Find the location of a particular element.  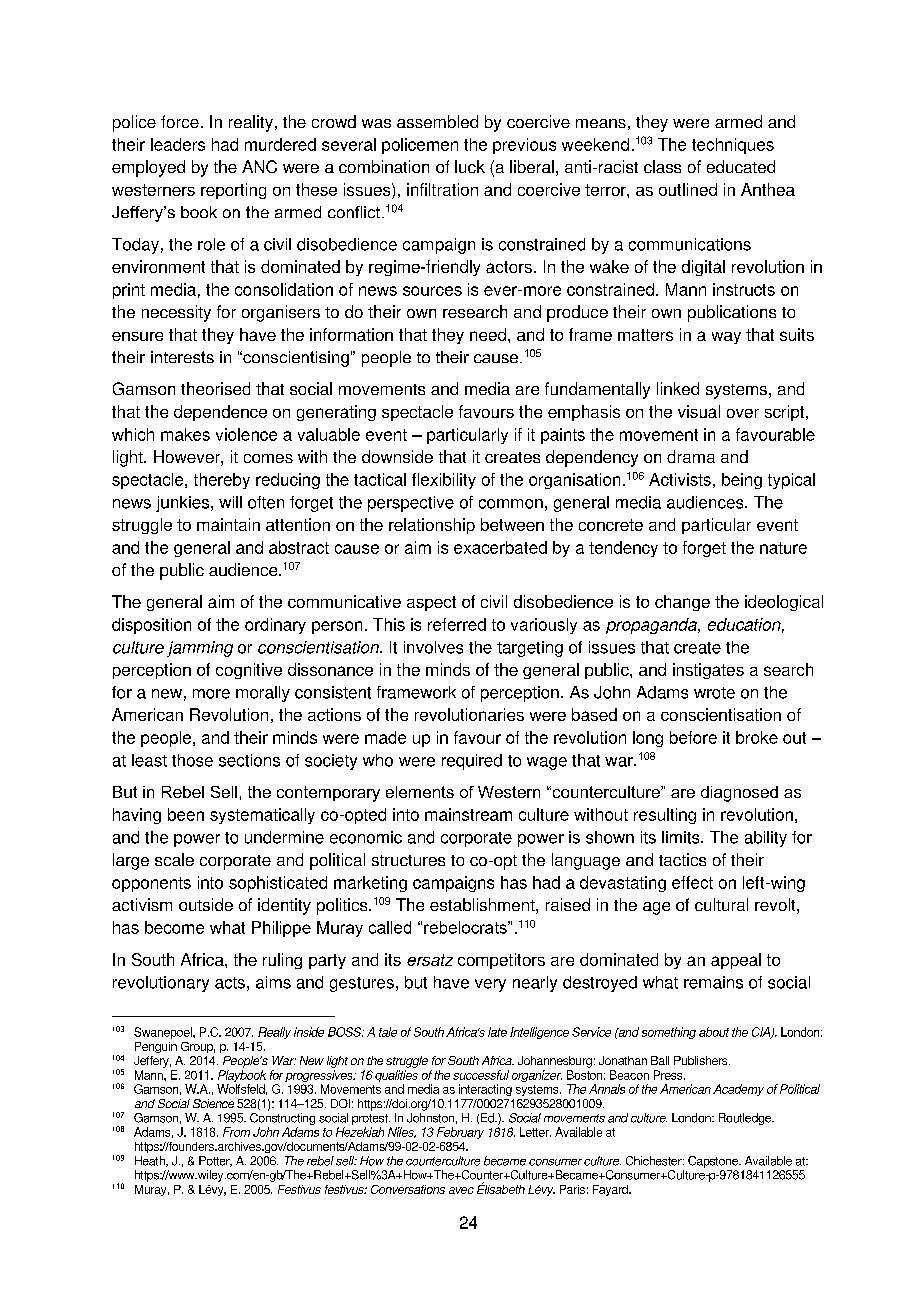

techniques is located at coordinates (733, 146).
